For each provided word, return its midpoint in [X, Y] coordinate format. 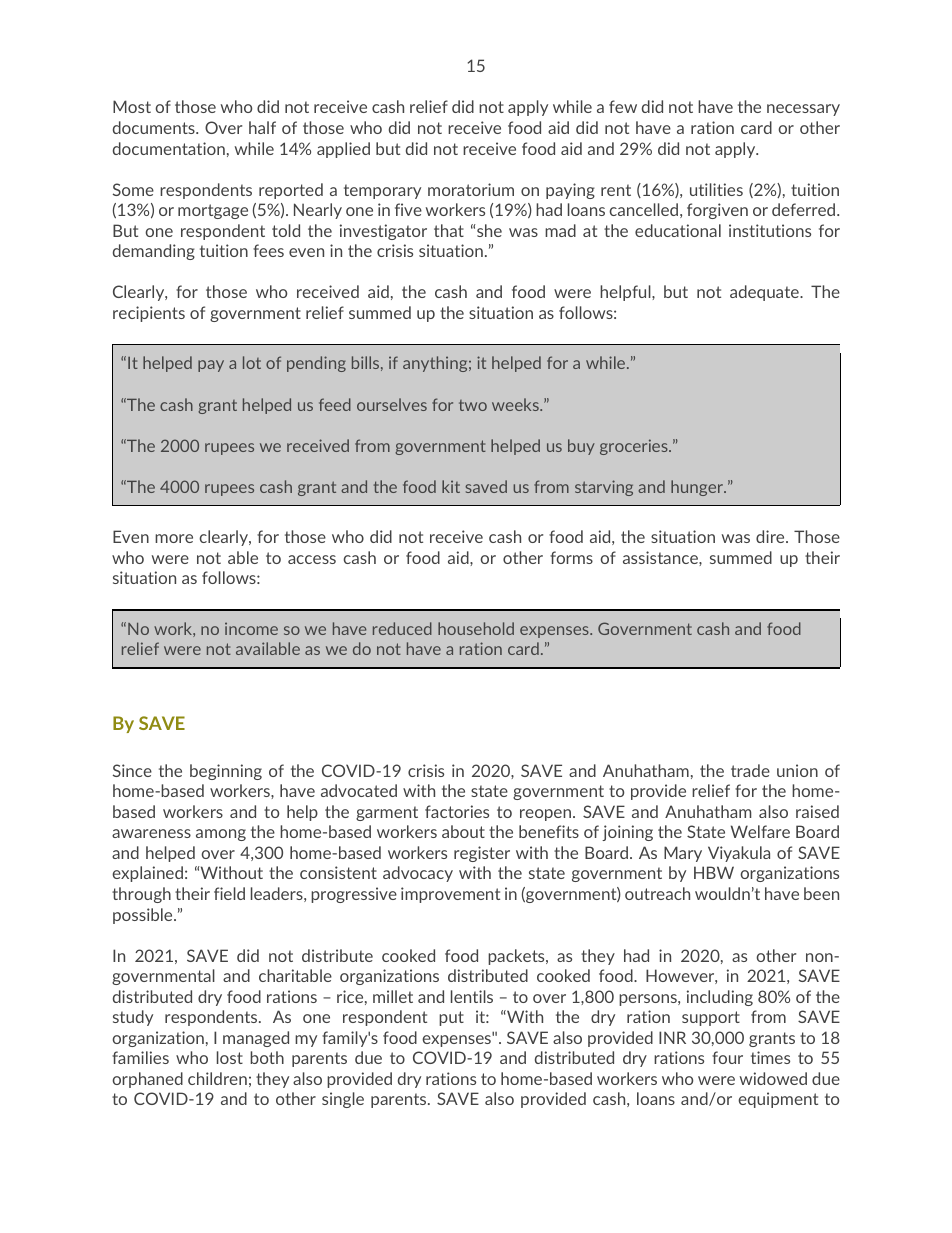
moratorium [471, 189]
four [727, 1057]
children [217, 1078]
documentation [169, 148]
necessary [803, 110]
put [451, 1018]
